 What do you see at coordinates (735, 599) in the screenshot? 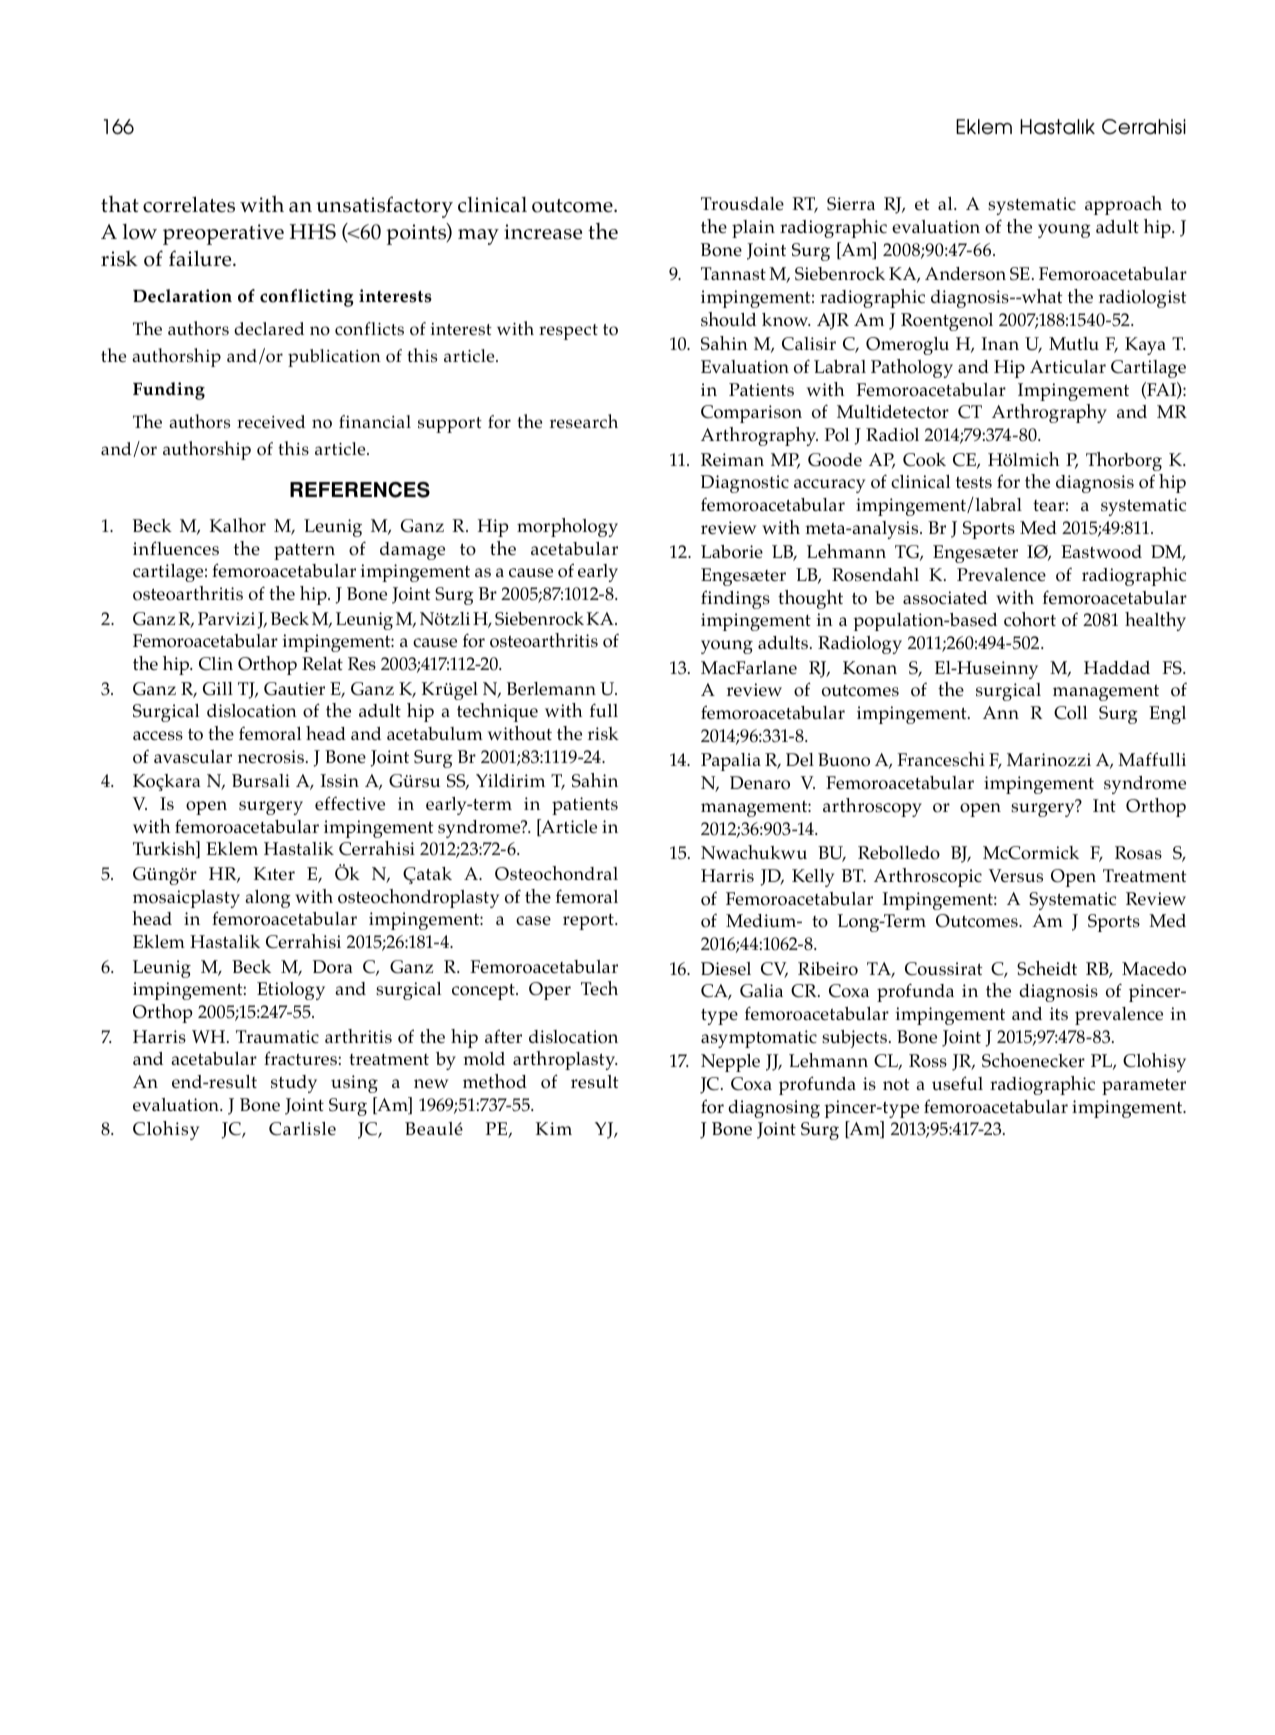
I see `findings` at bounding box center [735, 599].
